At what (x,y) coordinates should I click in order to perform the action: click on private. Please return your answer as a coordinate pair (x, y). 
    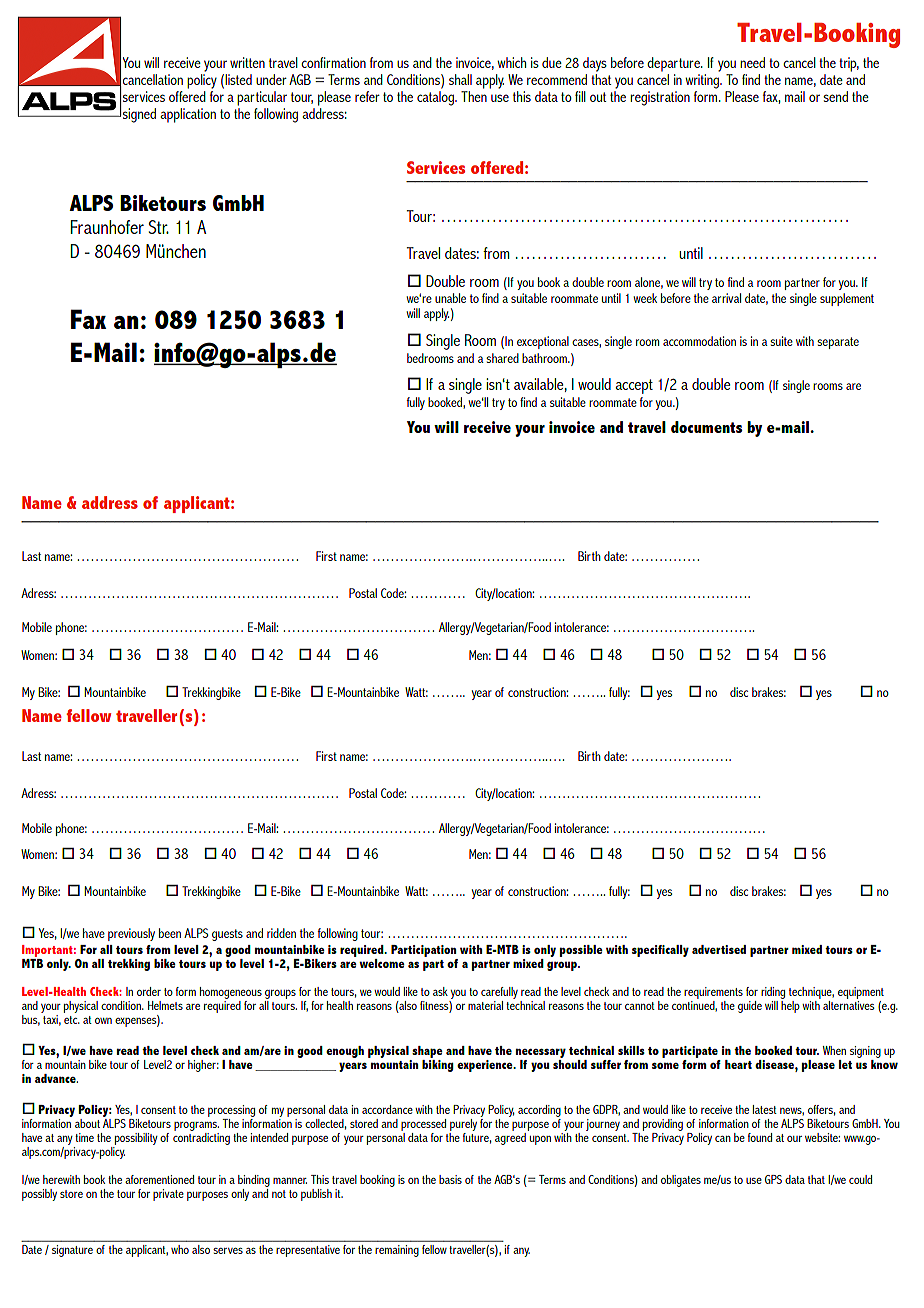
    Looking at the image, I should click on (168, 1195).
